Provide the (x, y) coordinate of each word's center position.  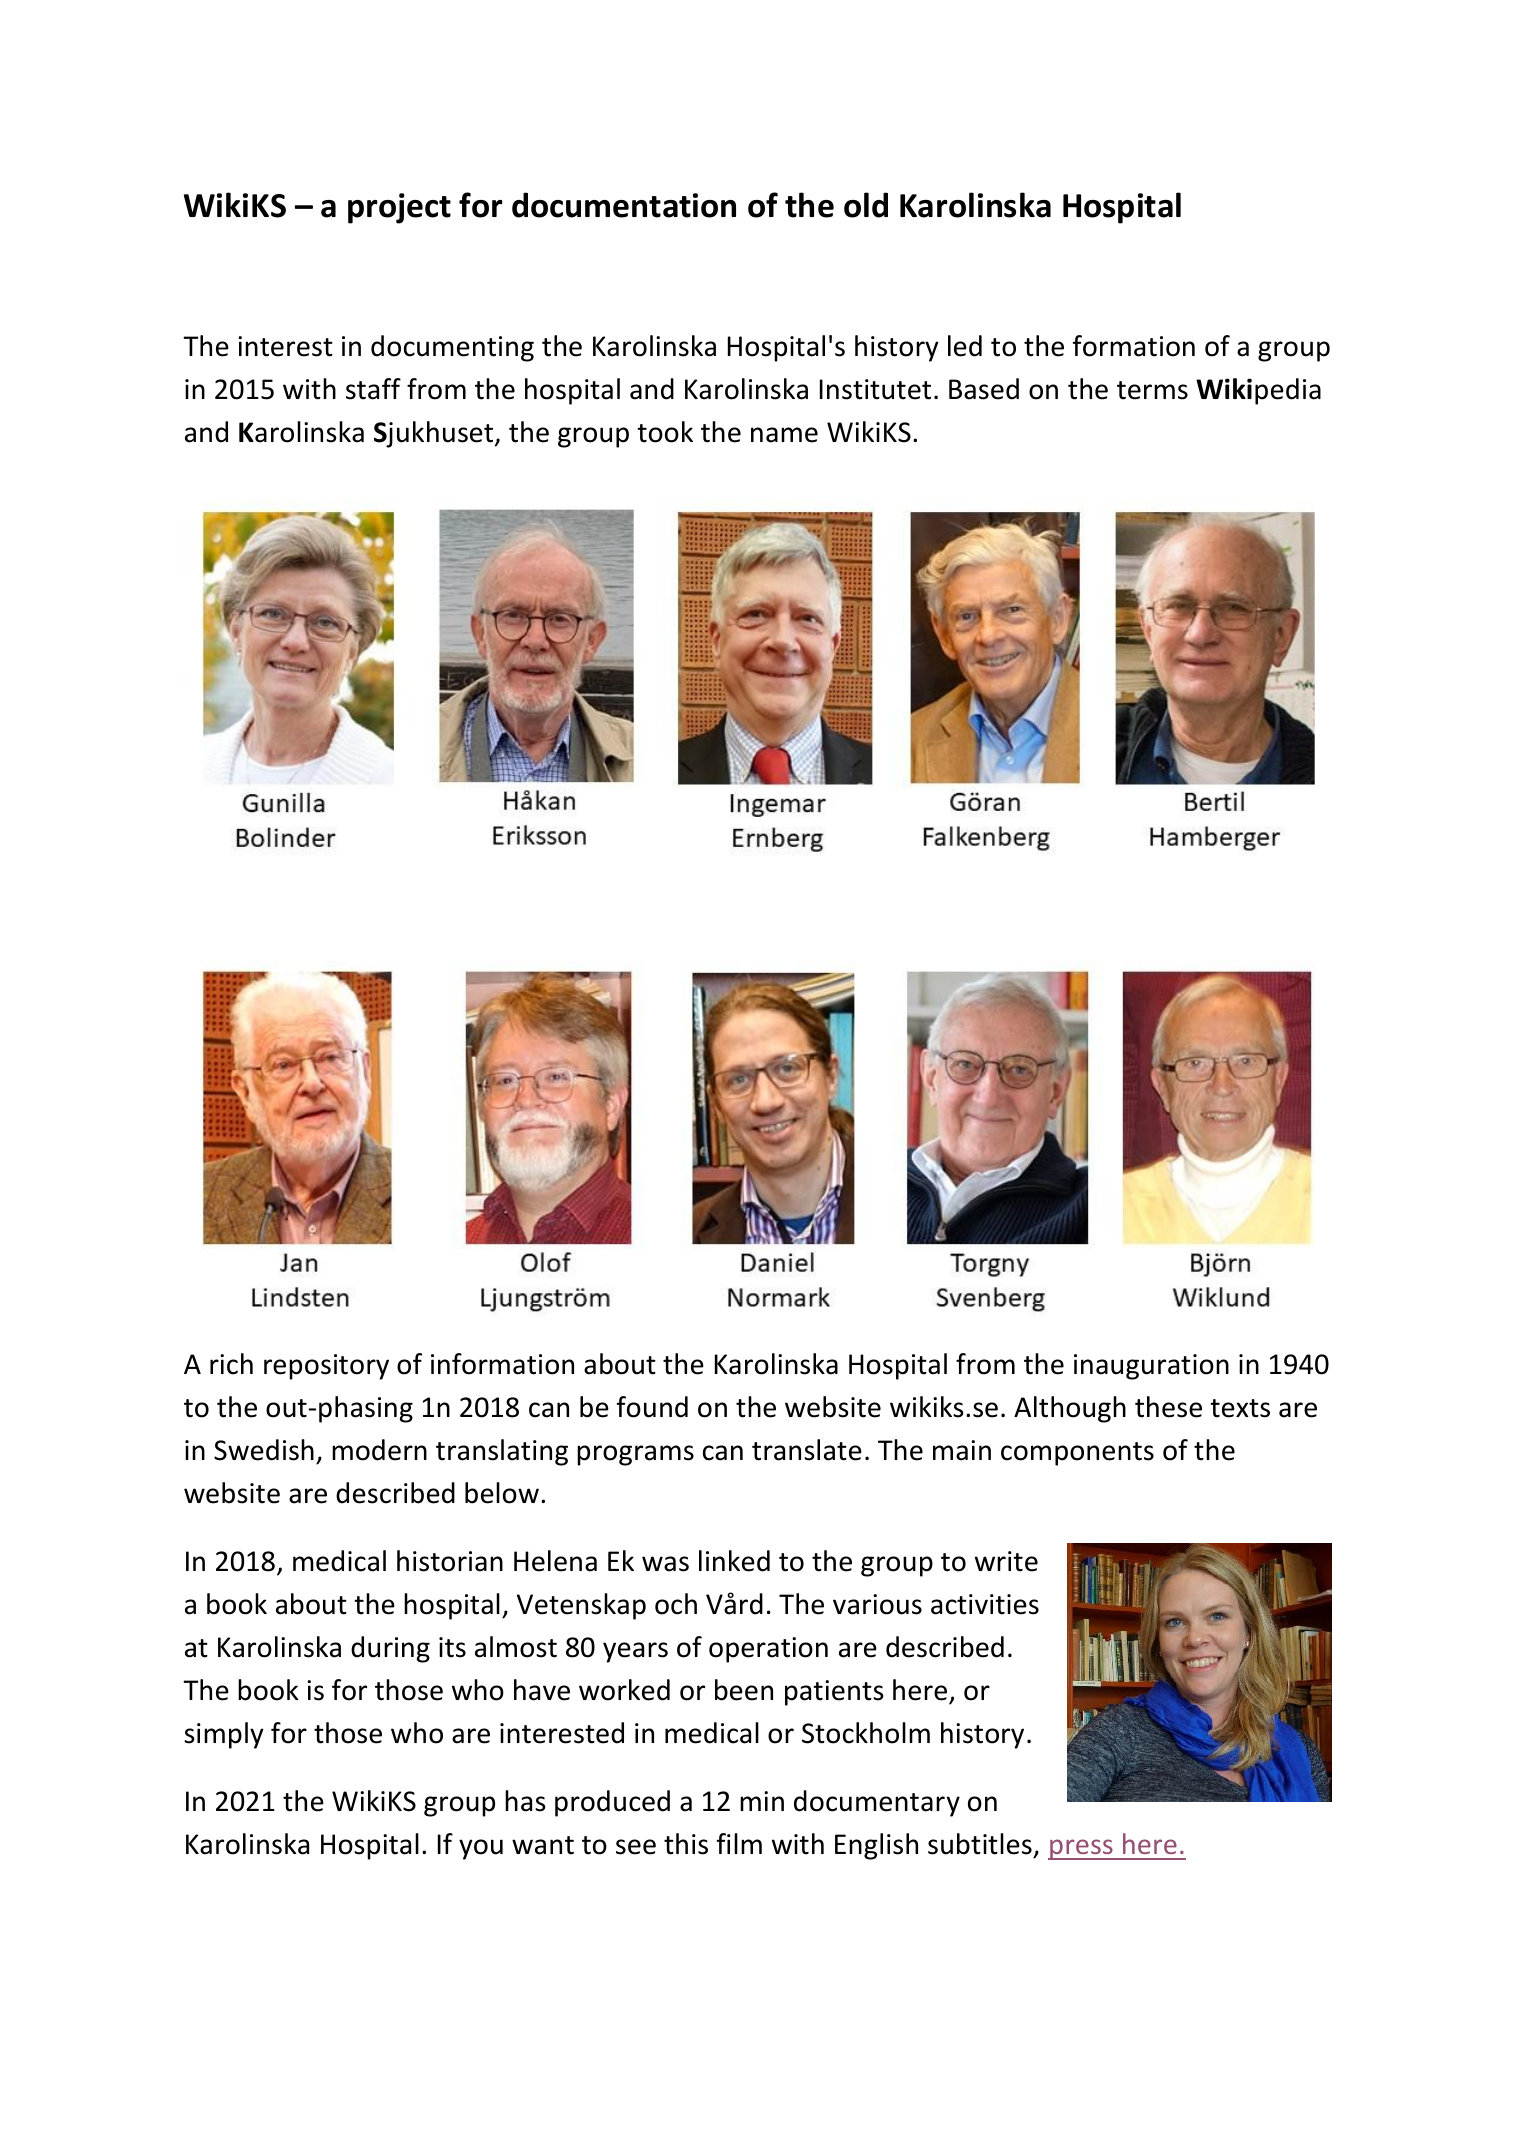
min (762, 1801)
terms (1152, 390)
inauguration (1151, 1367)
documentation (624, 205)
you (481, 1849)
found (652, 1407)
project (399, 208)
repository (326, 1367)
